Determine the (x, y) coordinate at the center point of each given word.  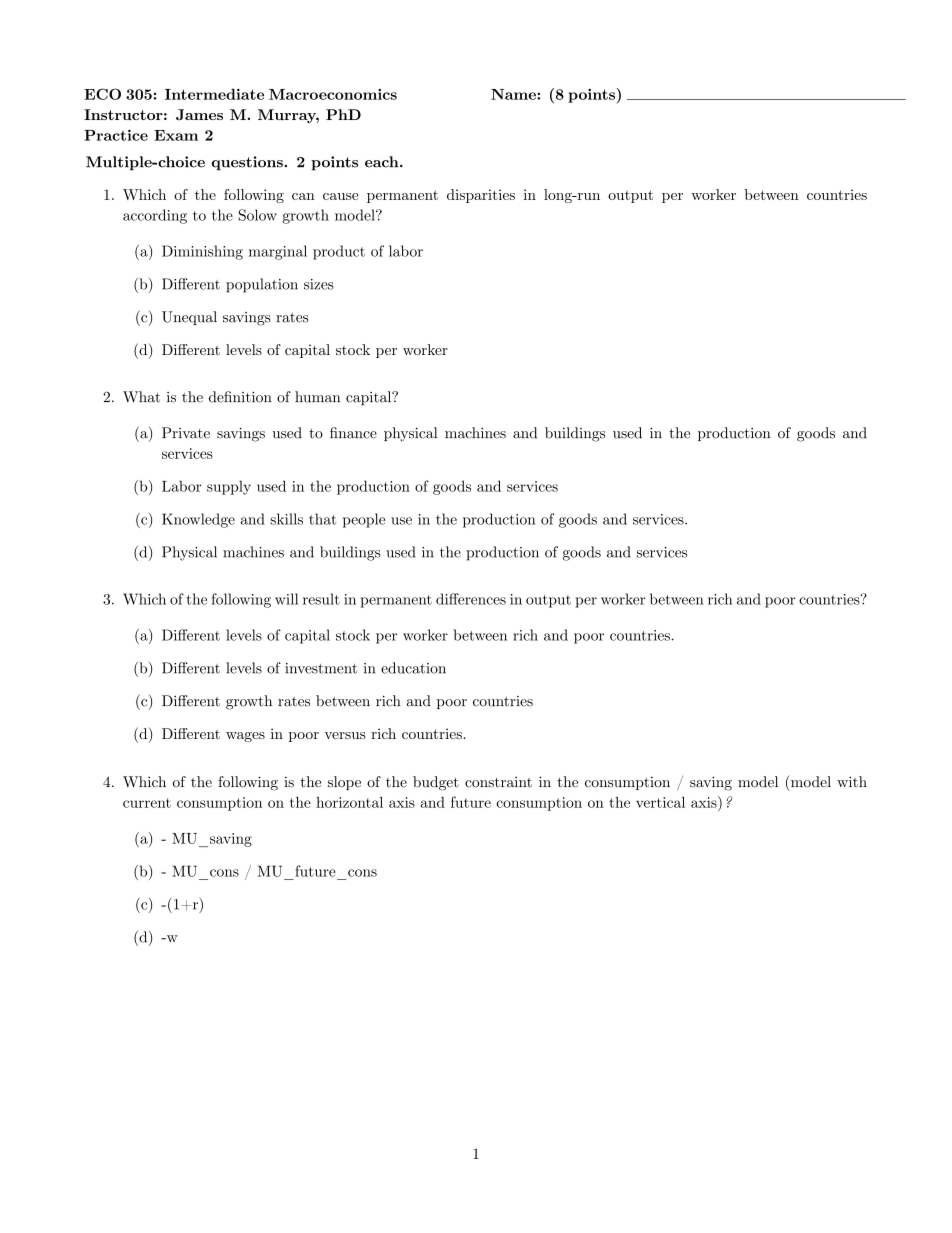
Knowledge (198, 520)
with (852, 781)
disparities (481, 196)
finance (353, 433)
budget (436, 783)
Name (514, 94)
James (199, 114)
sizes (319, 284)
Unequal (189, 318)
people (364, 520)
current (147, 803)
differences (471, 599)
